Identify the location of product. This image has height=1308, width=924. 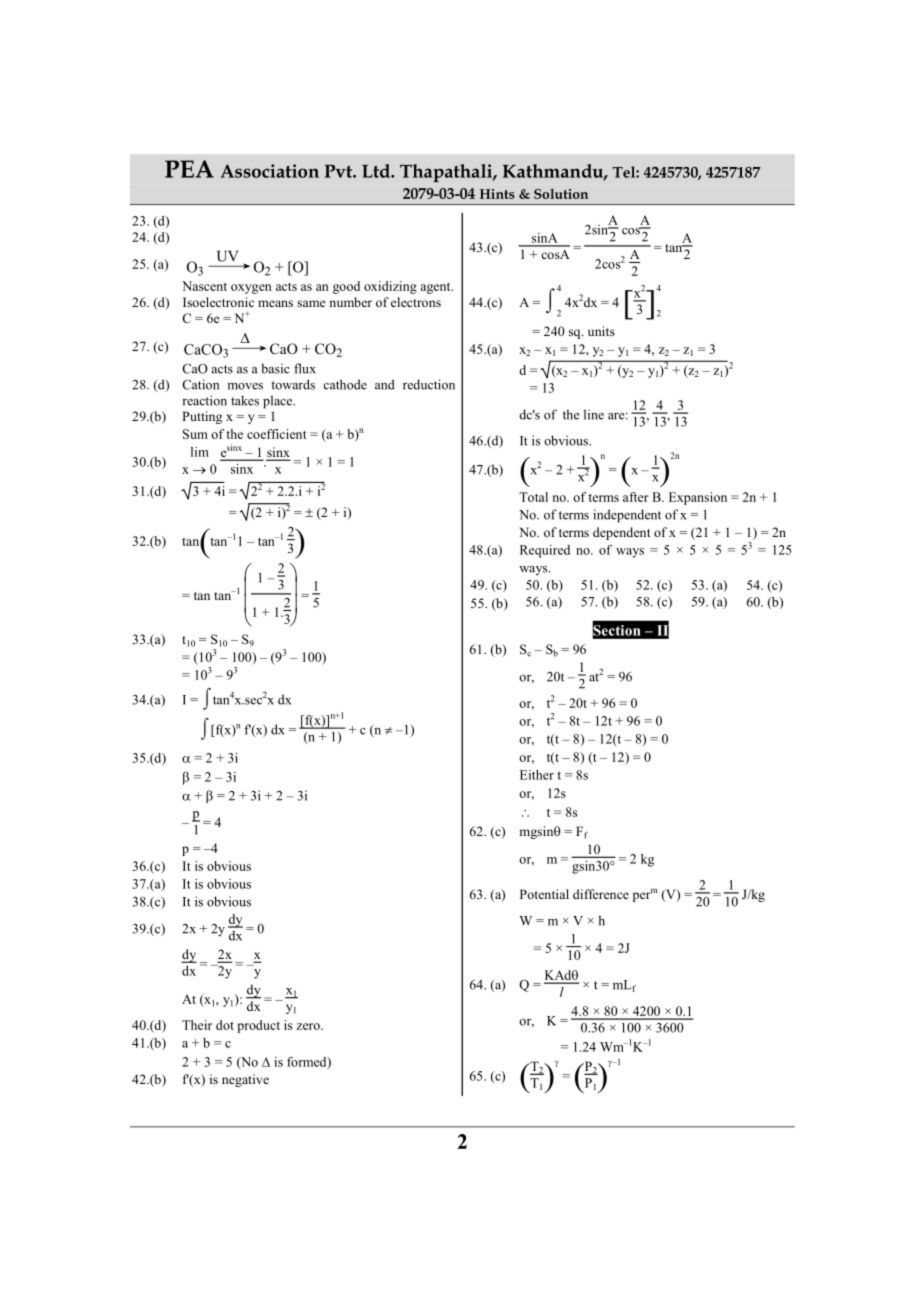
(258, 1026).
